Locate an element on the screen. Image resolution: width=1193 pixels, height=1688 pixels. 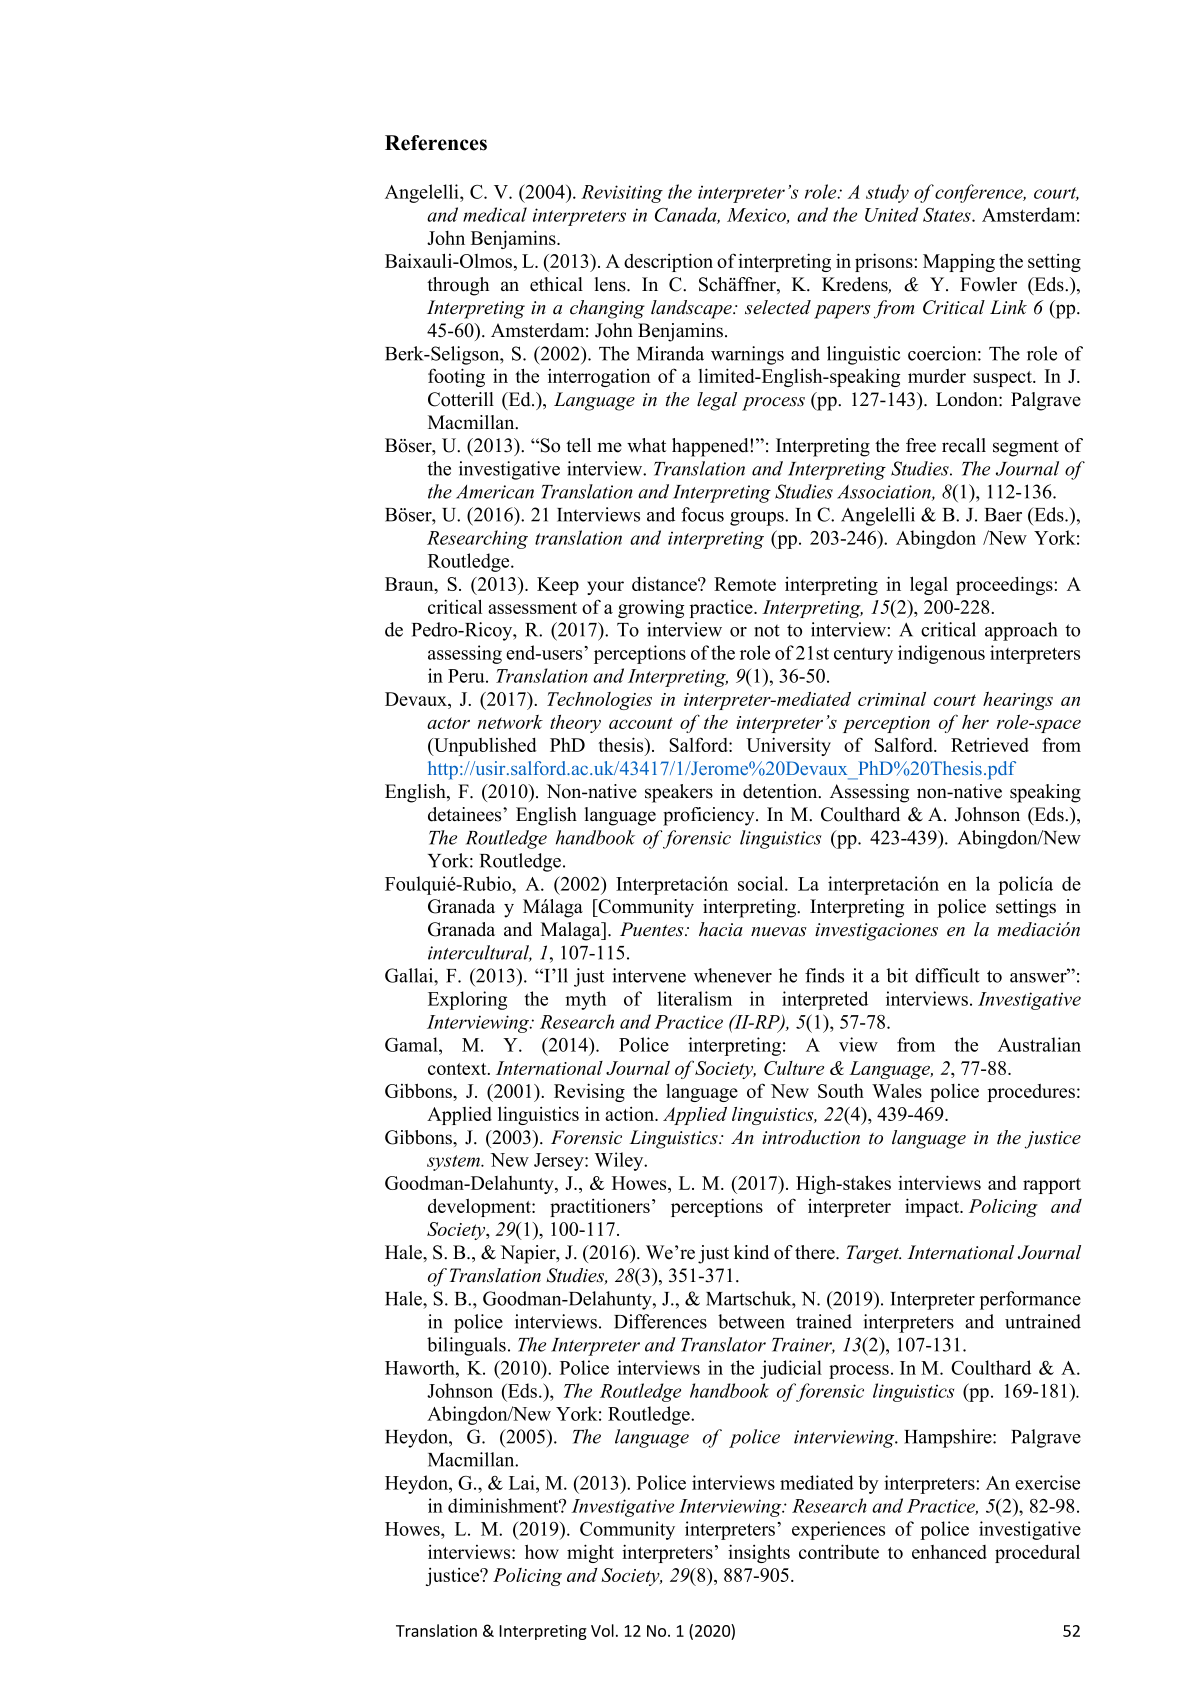
enhanced is located at coordinates (949, 1552).
